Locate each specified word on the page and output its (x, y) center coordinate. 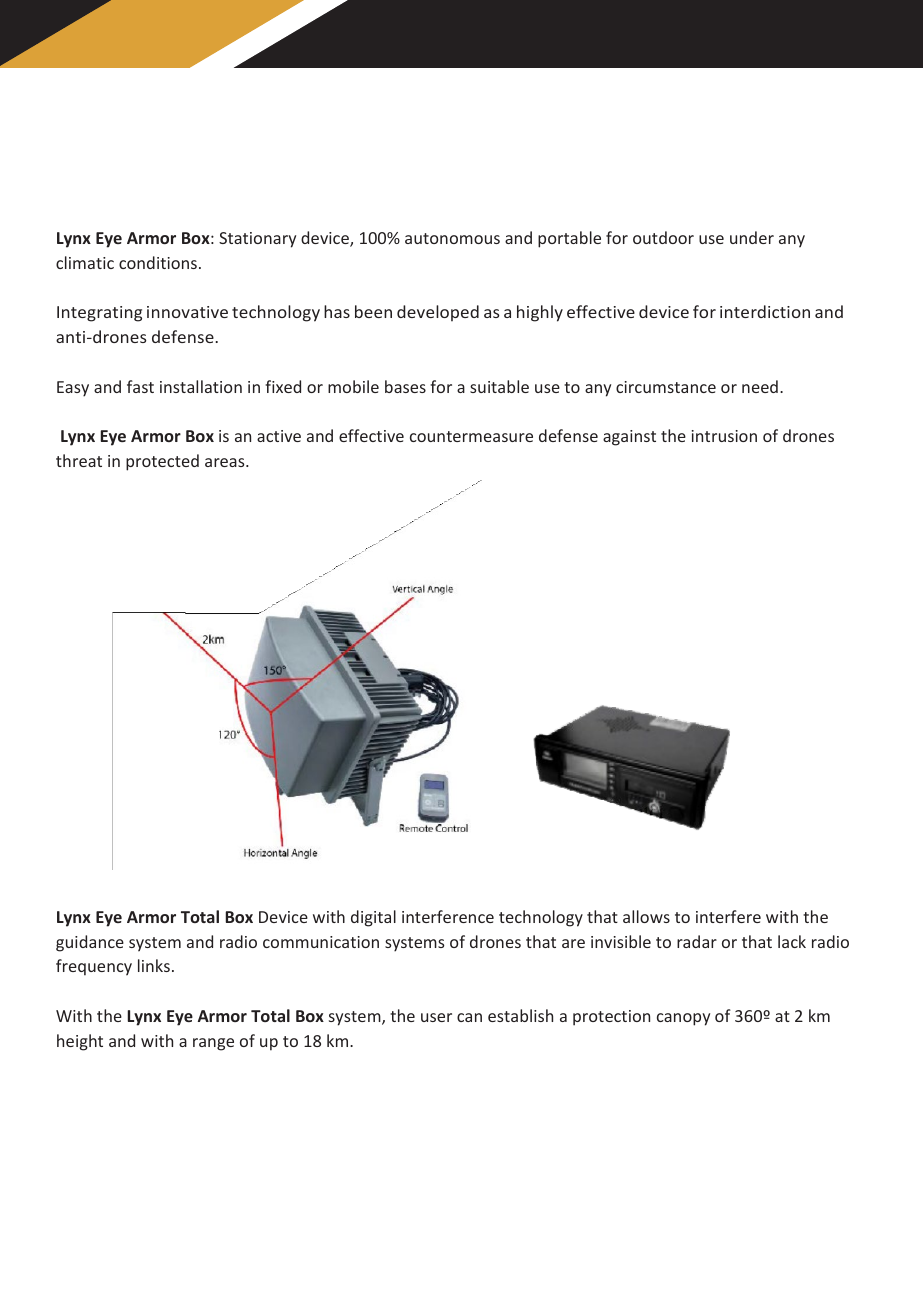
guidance (90, 943)
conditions (158, 262)
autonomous (452, 238)
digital (373, 918)
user (436, 1017)
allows (646, 916)
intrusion (724, 436)
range (213, 1044)
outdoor (663, 237)
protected (162, 462)
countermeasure (471, 436)
